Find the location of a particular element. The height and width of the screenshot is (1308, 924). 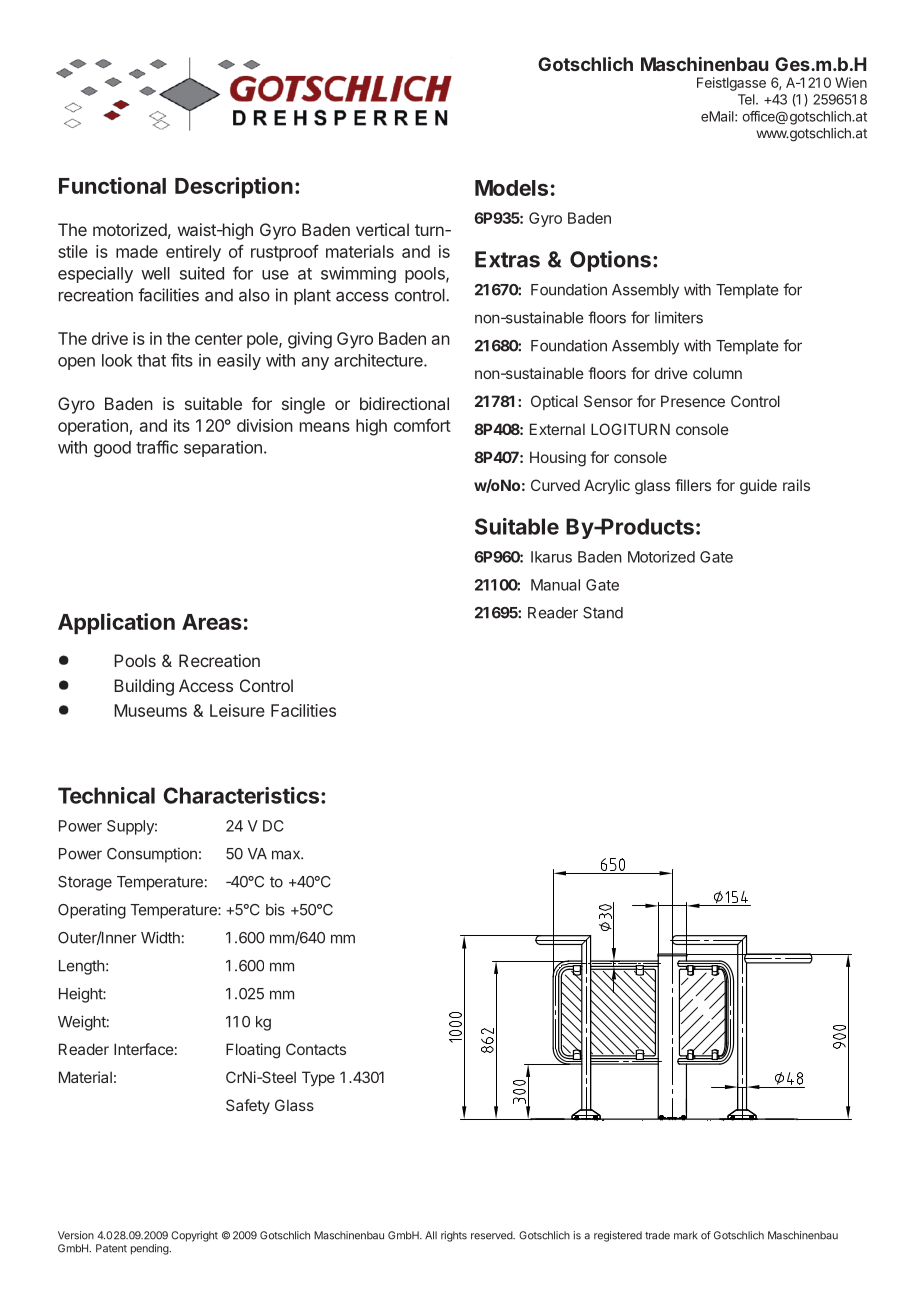

Stand is located at coordinates (603, 613).
